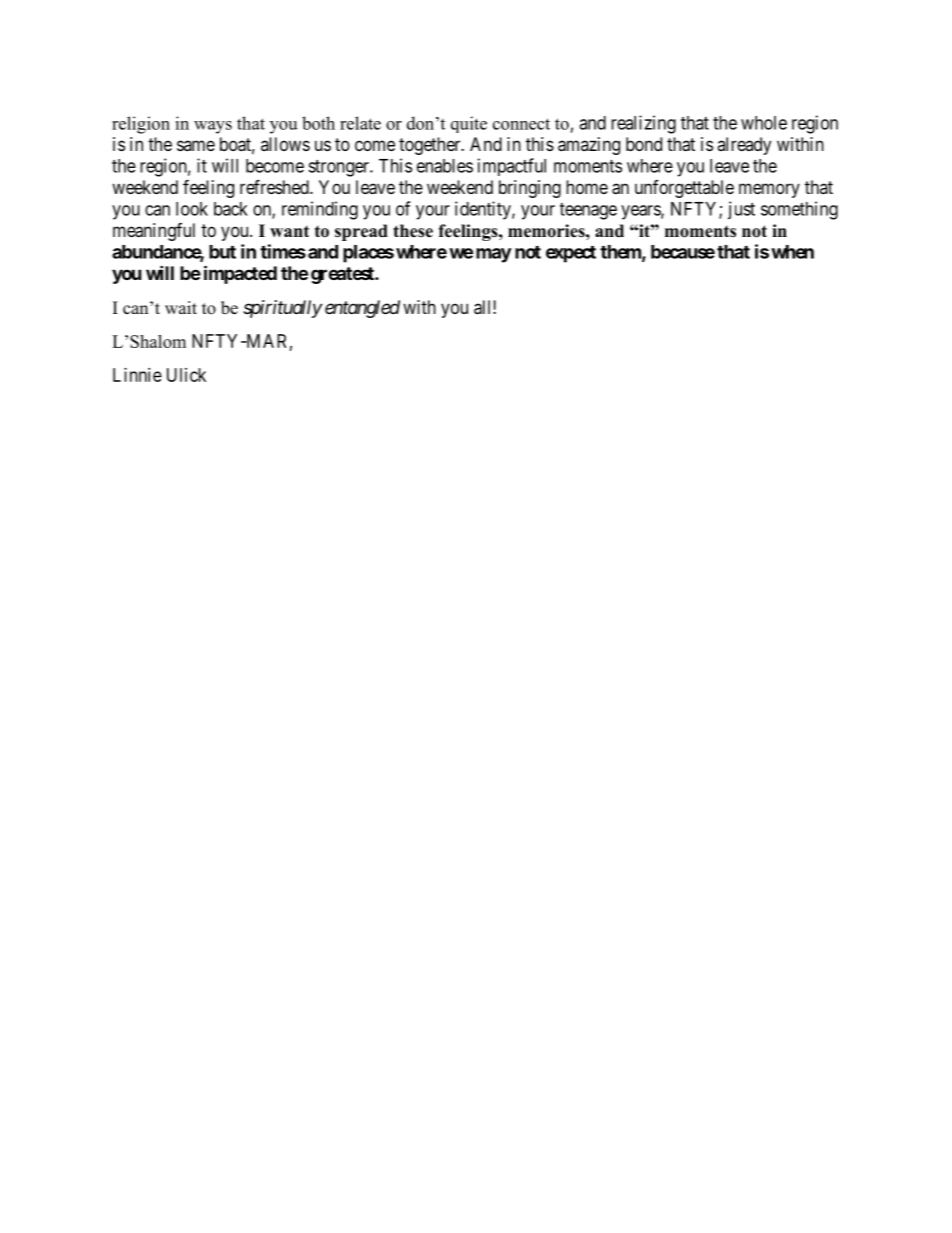 The height and width of the screenshot is (1233, 952). What do you see at coordinates (213, 127) in the screenshot?
I see `ways` at bounding box center [213, 127].
